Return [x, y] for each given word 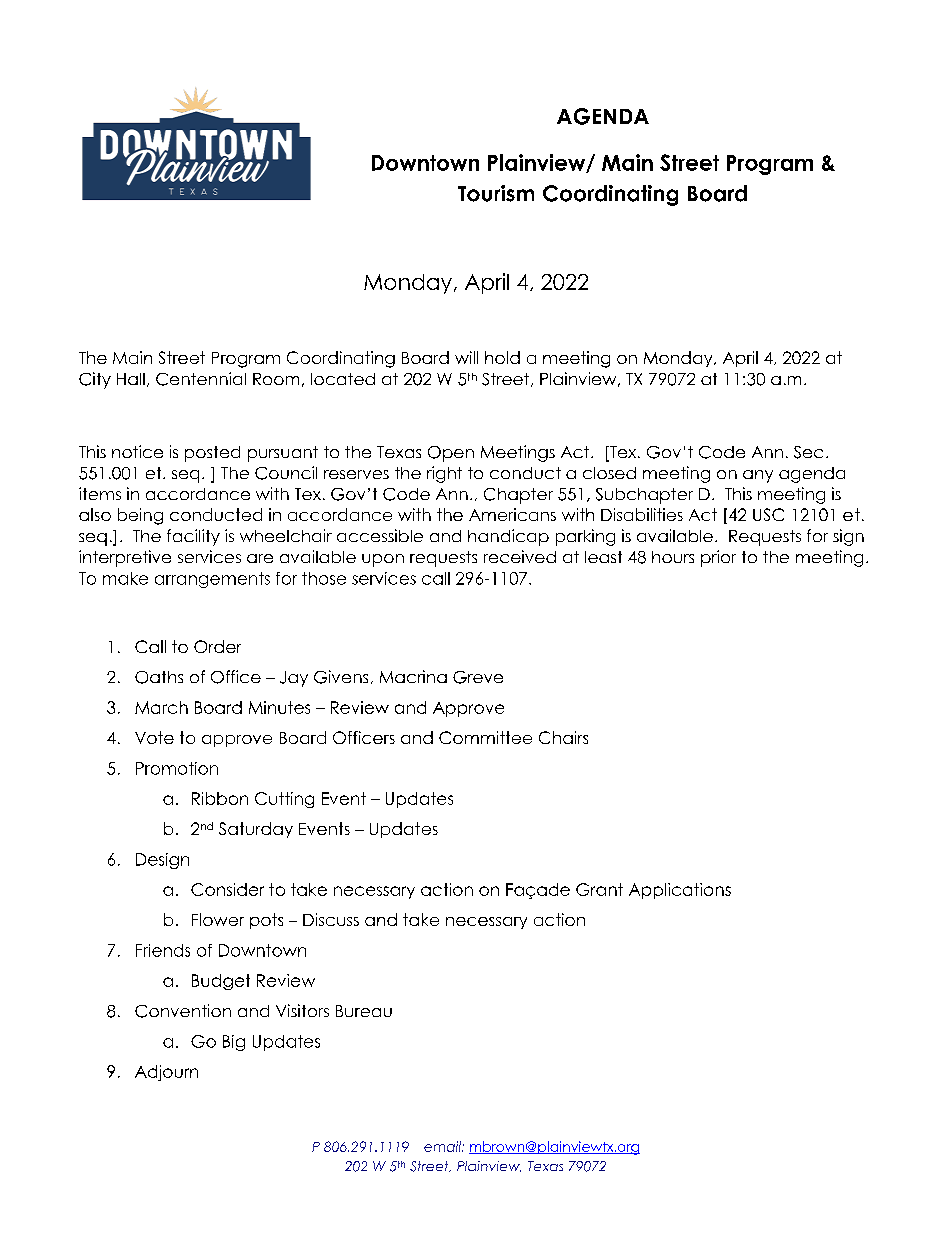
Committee [485, 737]
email [443, 1146]
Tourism [496, 193]
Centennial [201, 379]
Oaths [159, 677]
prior [718, 558]
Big [234, 1043]
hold [502, 357]
